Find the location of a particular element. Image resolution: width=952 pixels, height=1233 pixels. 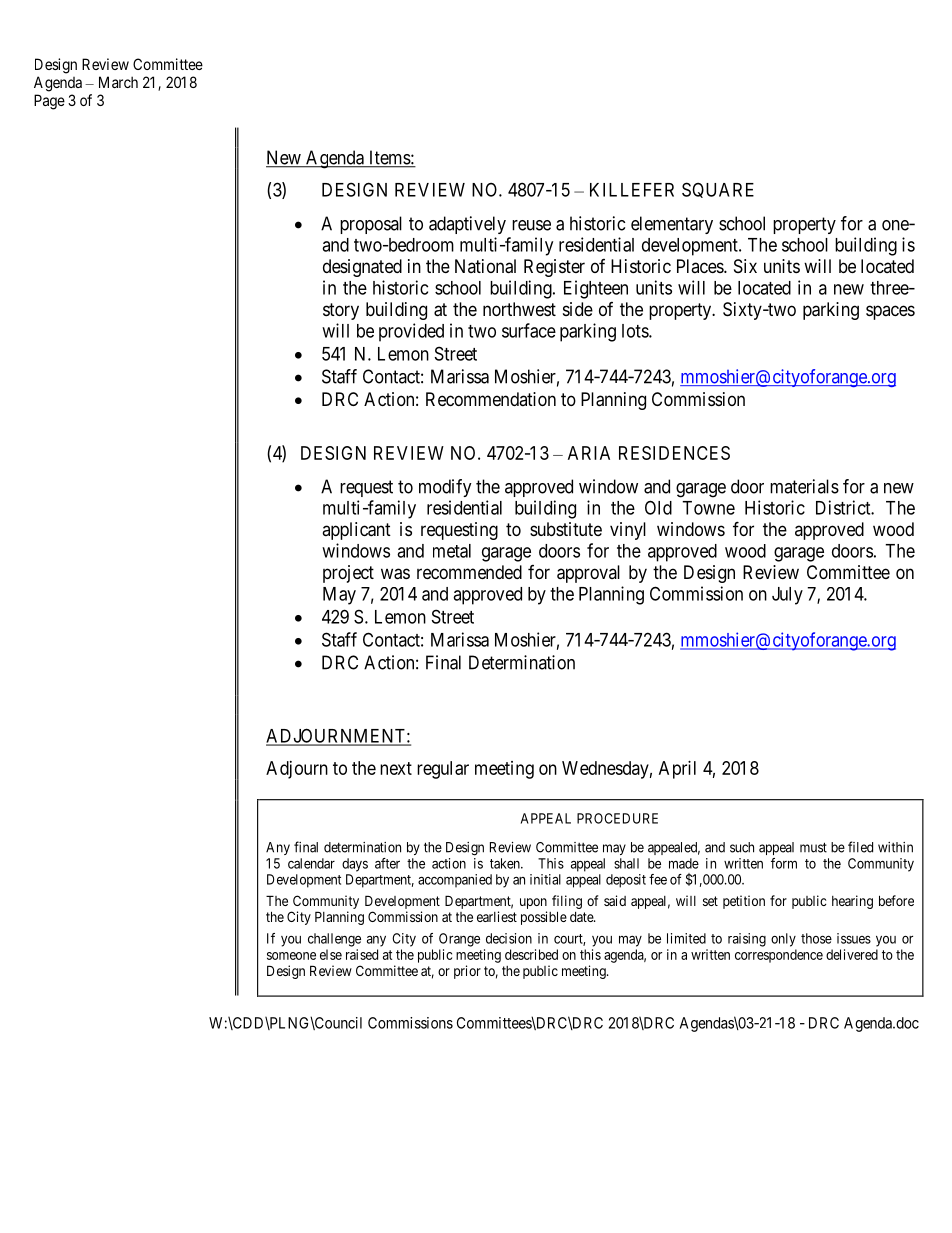

spaces is located at coordinates (890, 312).
